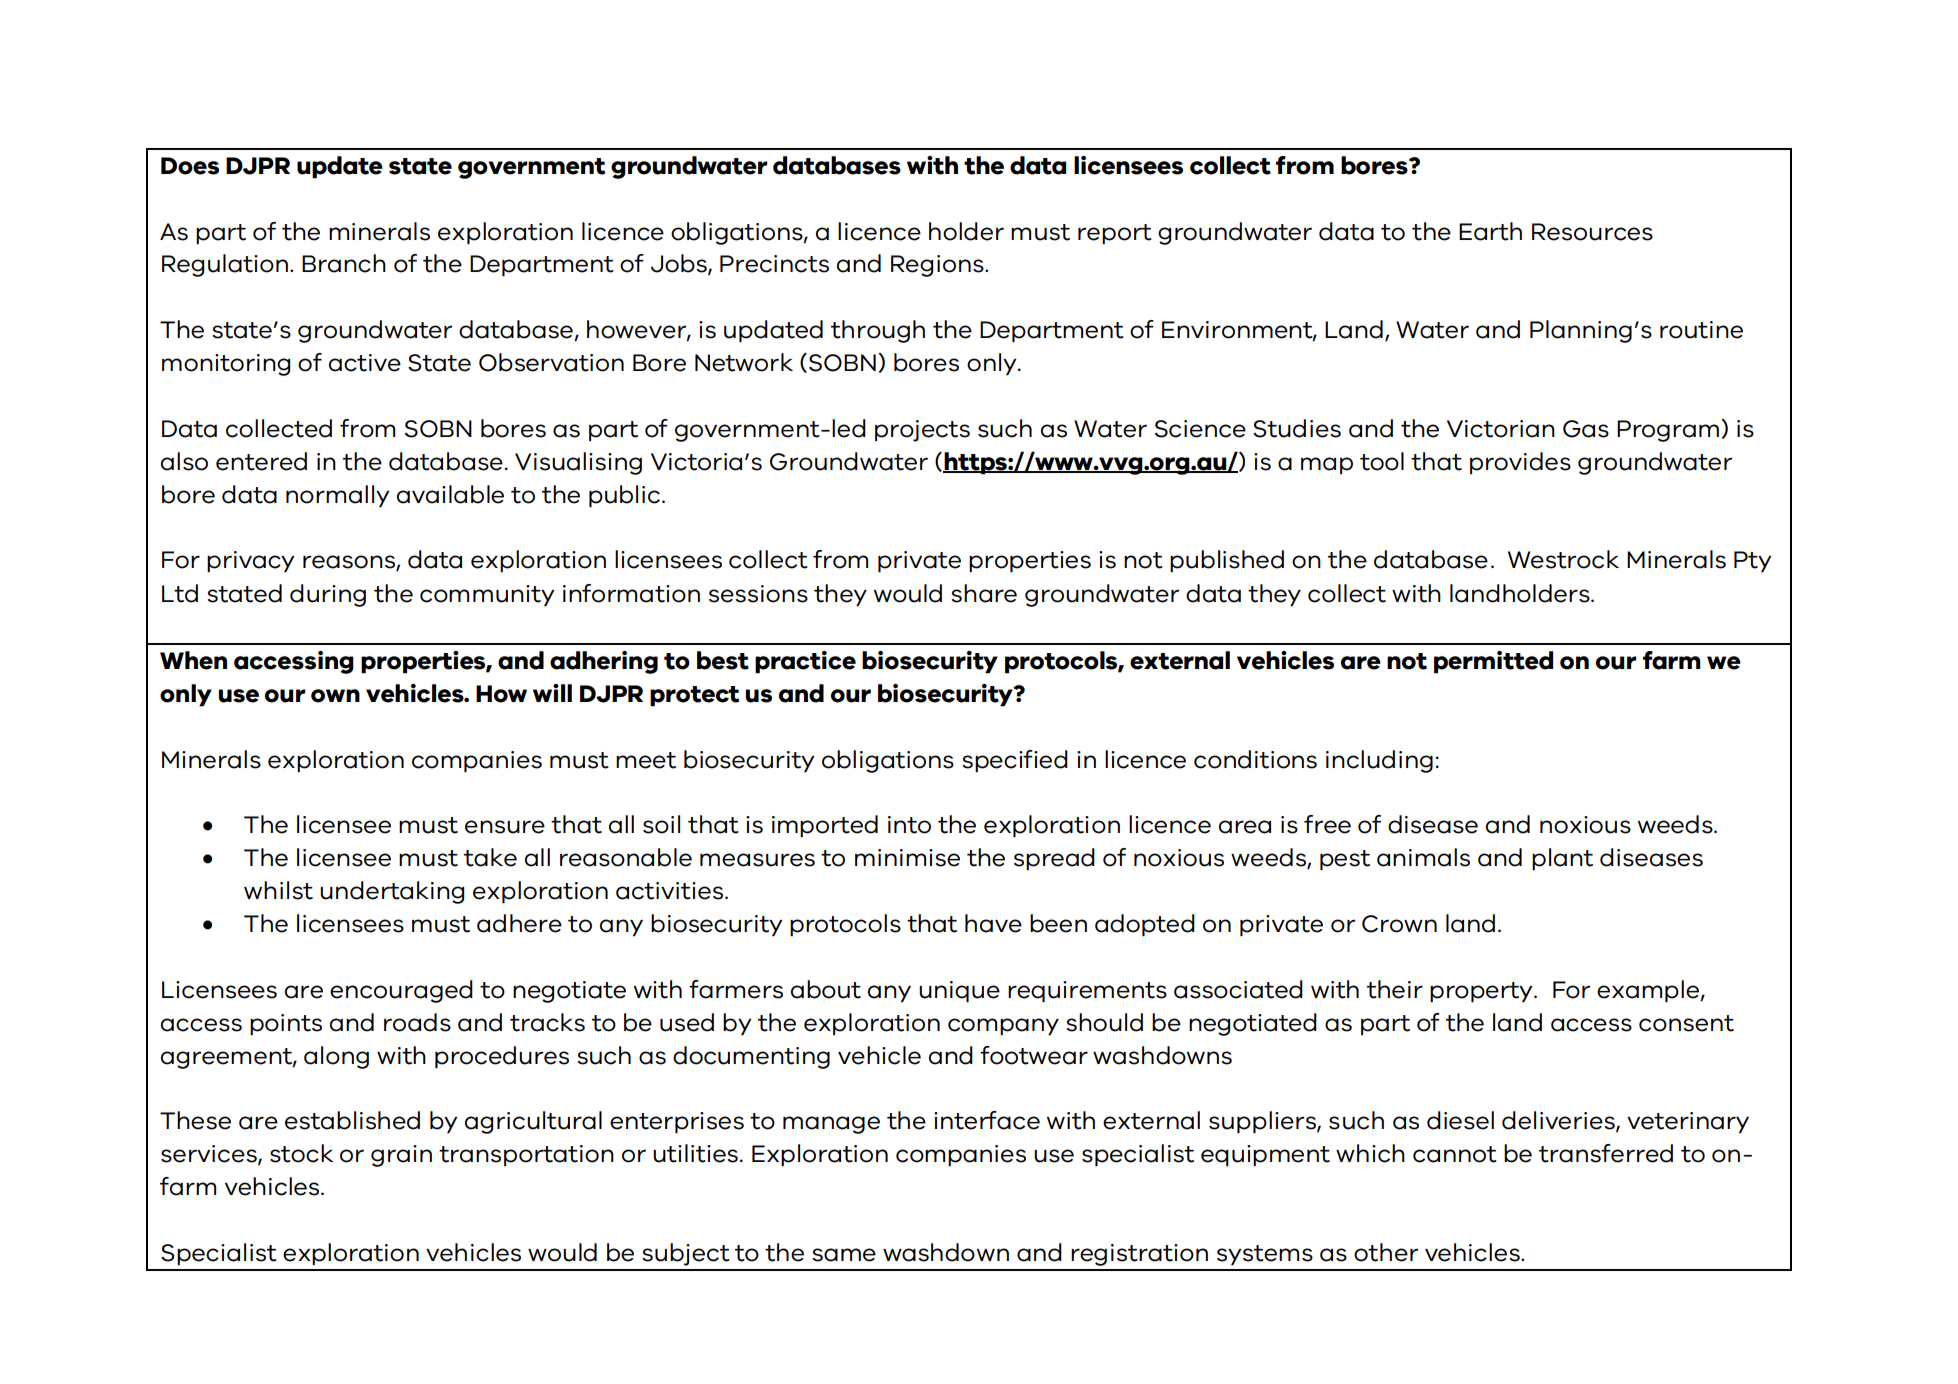  Describe the element at coordinates (1520, 463) in the screenshot. I see `provides` at that location.
